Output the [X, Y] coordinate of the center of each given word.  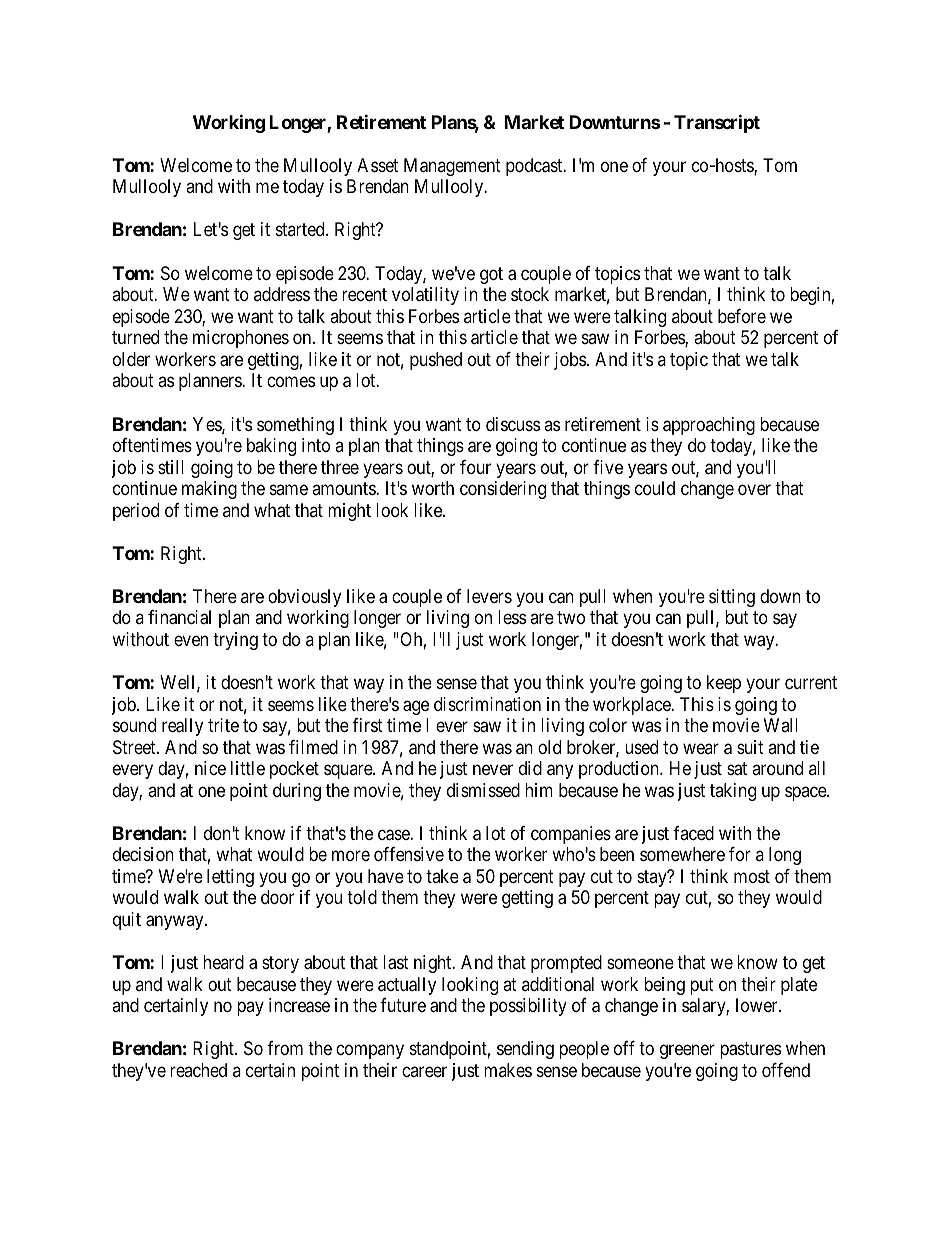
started [301, 229]
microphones [241, 339]
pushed [436, 361]
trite [223, 725]
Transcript [717, 123]
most [752, 876]
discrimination [487, 704]
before [742, 316]
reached [198, 1070]
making [209, 490]
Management [452, 167]
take [442, 876]
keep [724, 684]
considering [503, 490]
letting [230, 878]
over [754, 489]
